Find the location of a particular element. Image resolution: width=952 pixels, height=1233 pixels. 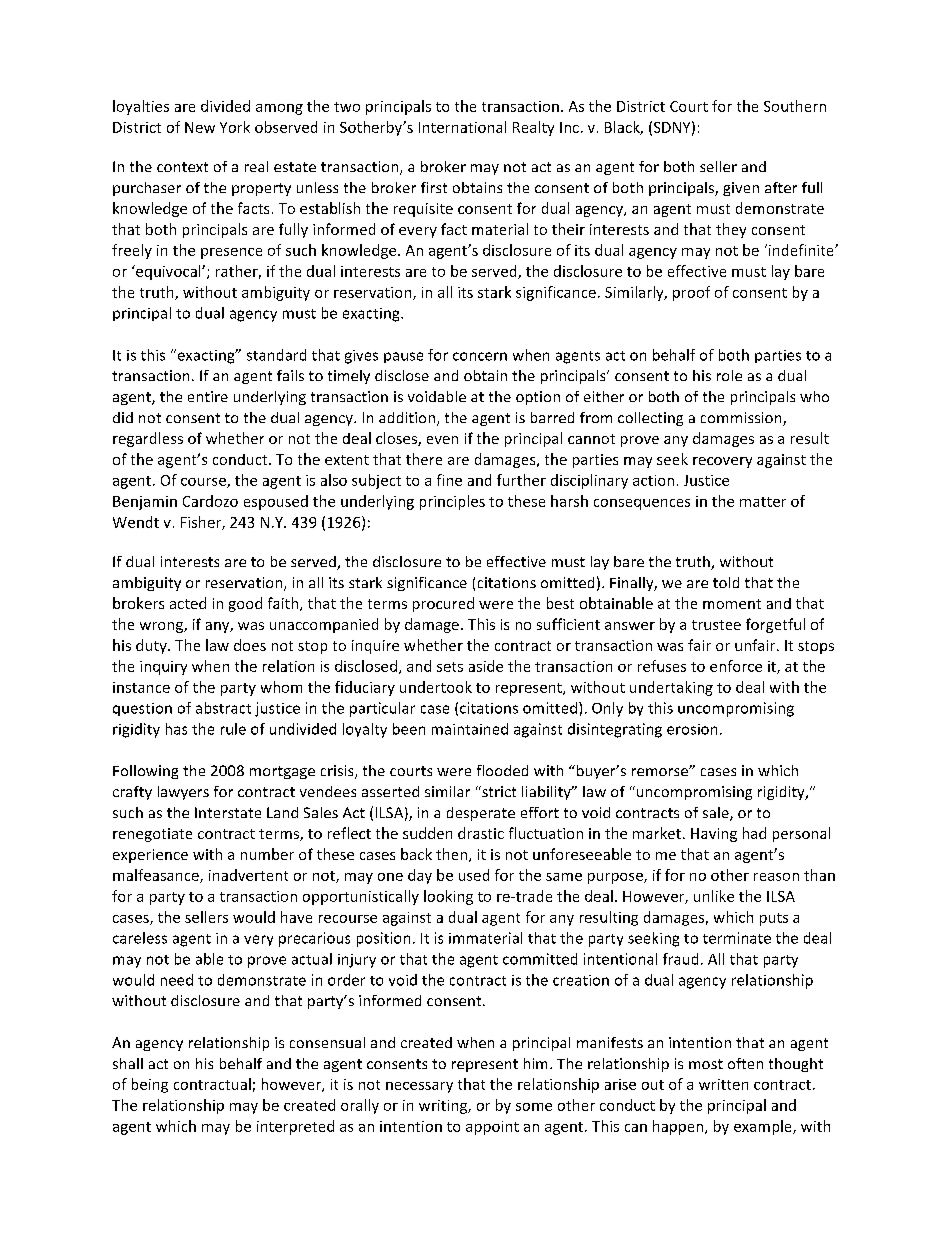

flooded is located at coordinates (502, 770).
